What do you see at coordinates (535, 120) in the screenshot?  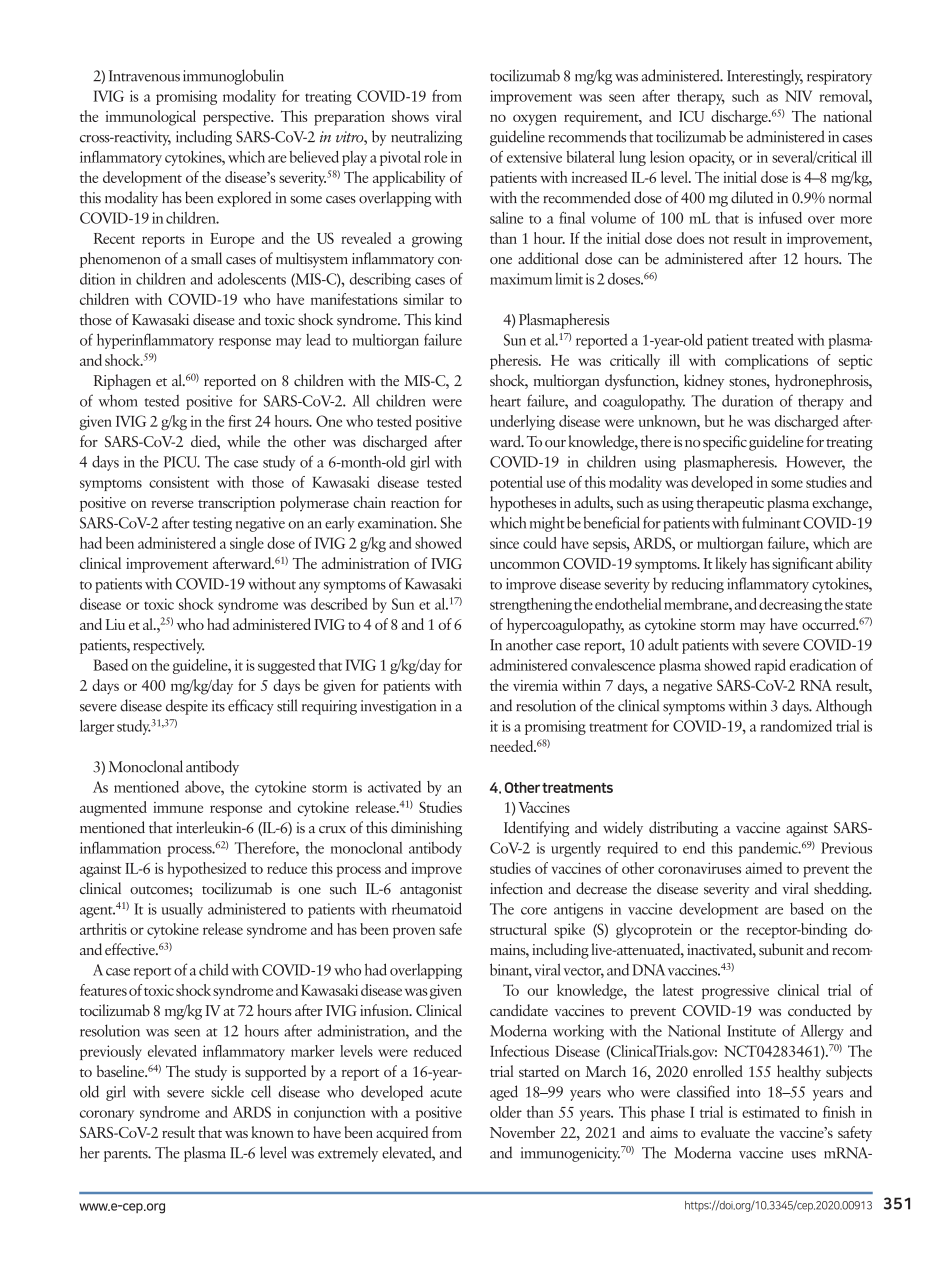 I see `oxygen` at bounding box center [535, 120].
